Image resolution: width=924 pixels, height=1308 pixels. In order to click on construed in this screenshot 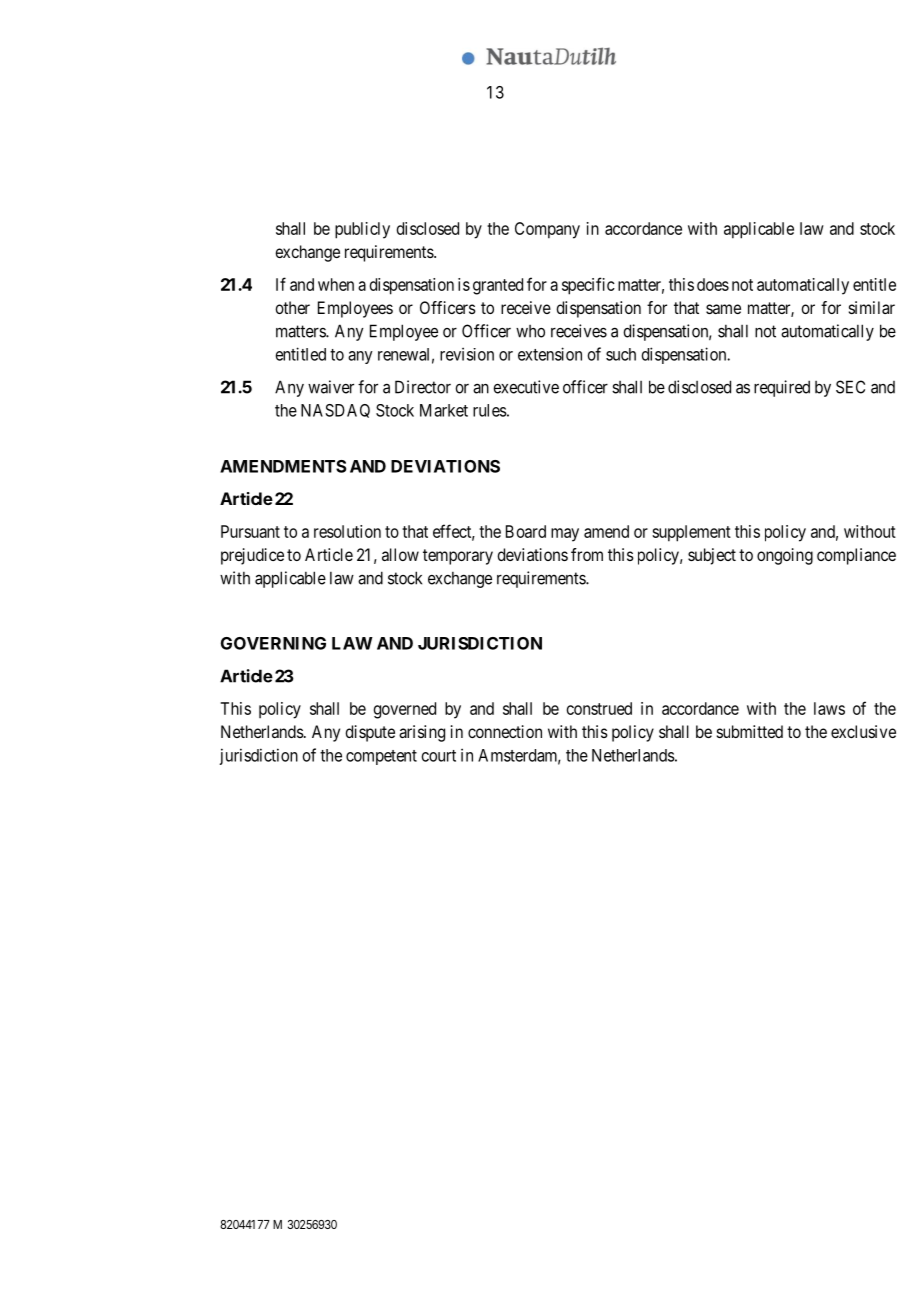, I will do `click(599, 708)`.
